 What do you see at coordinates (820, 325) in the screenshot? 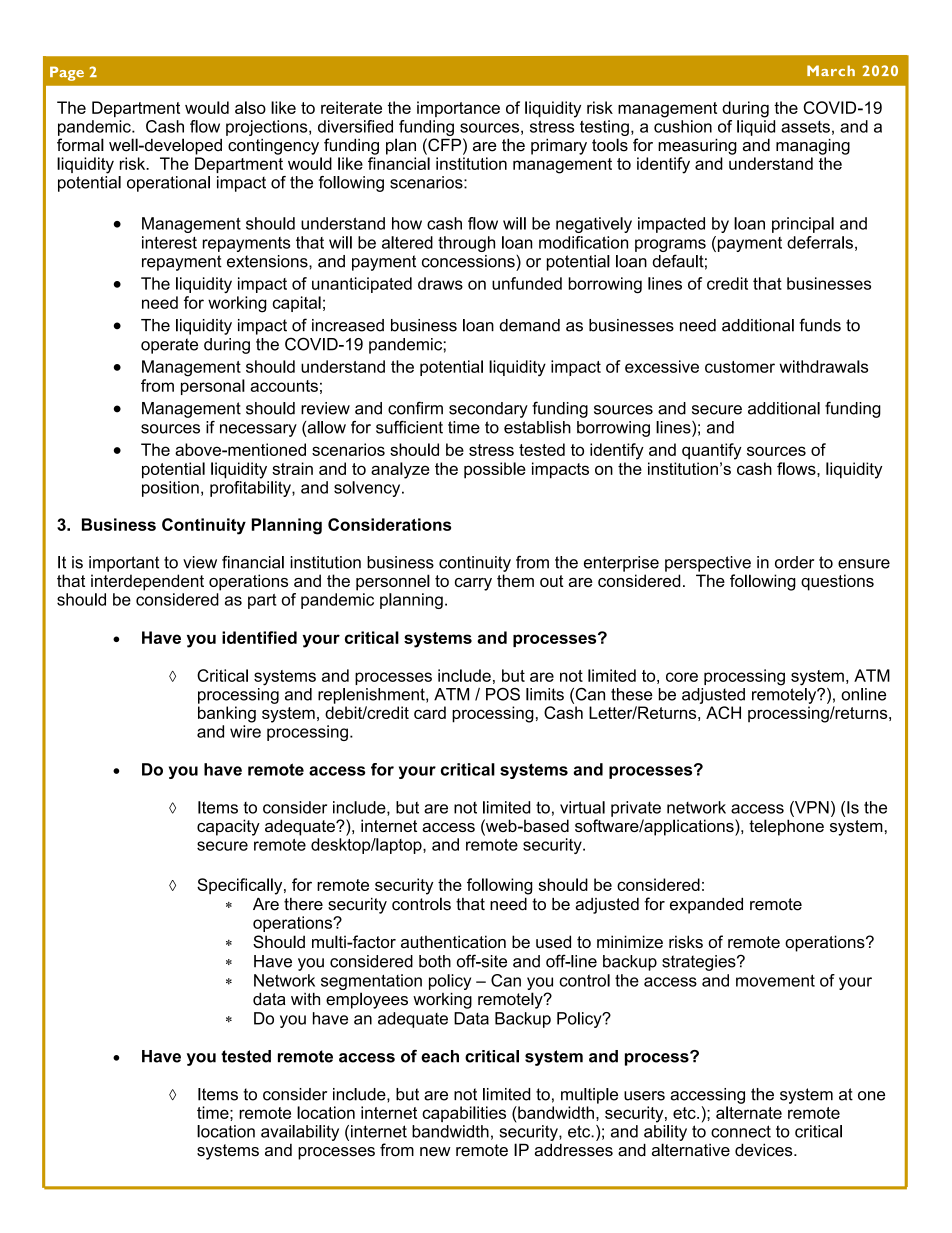
I see `funds` at bounding box center [820, 325].
